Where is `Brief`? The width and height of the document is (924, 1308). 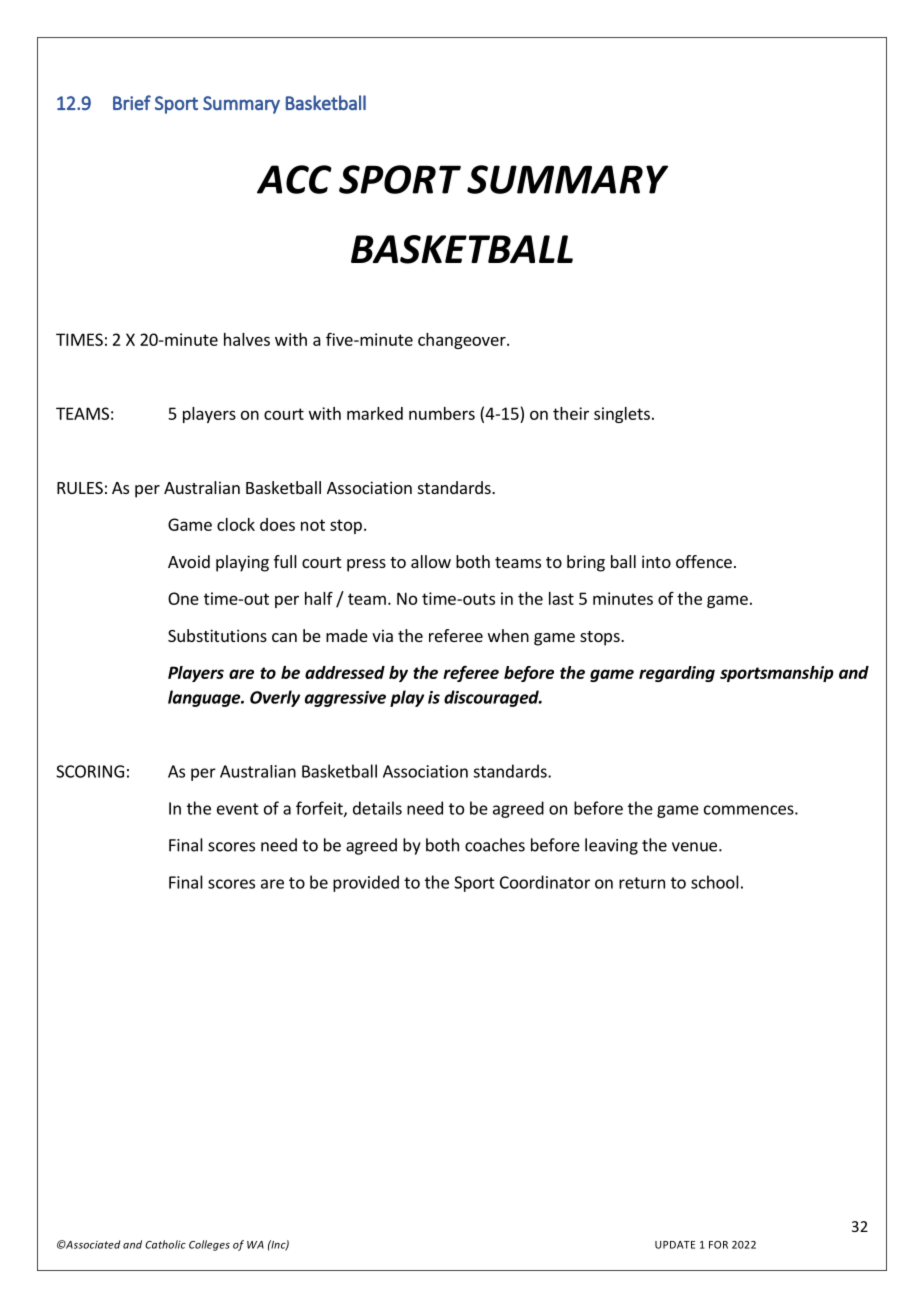 Brief is located at coordinates (132, 102).
